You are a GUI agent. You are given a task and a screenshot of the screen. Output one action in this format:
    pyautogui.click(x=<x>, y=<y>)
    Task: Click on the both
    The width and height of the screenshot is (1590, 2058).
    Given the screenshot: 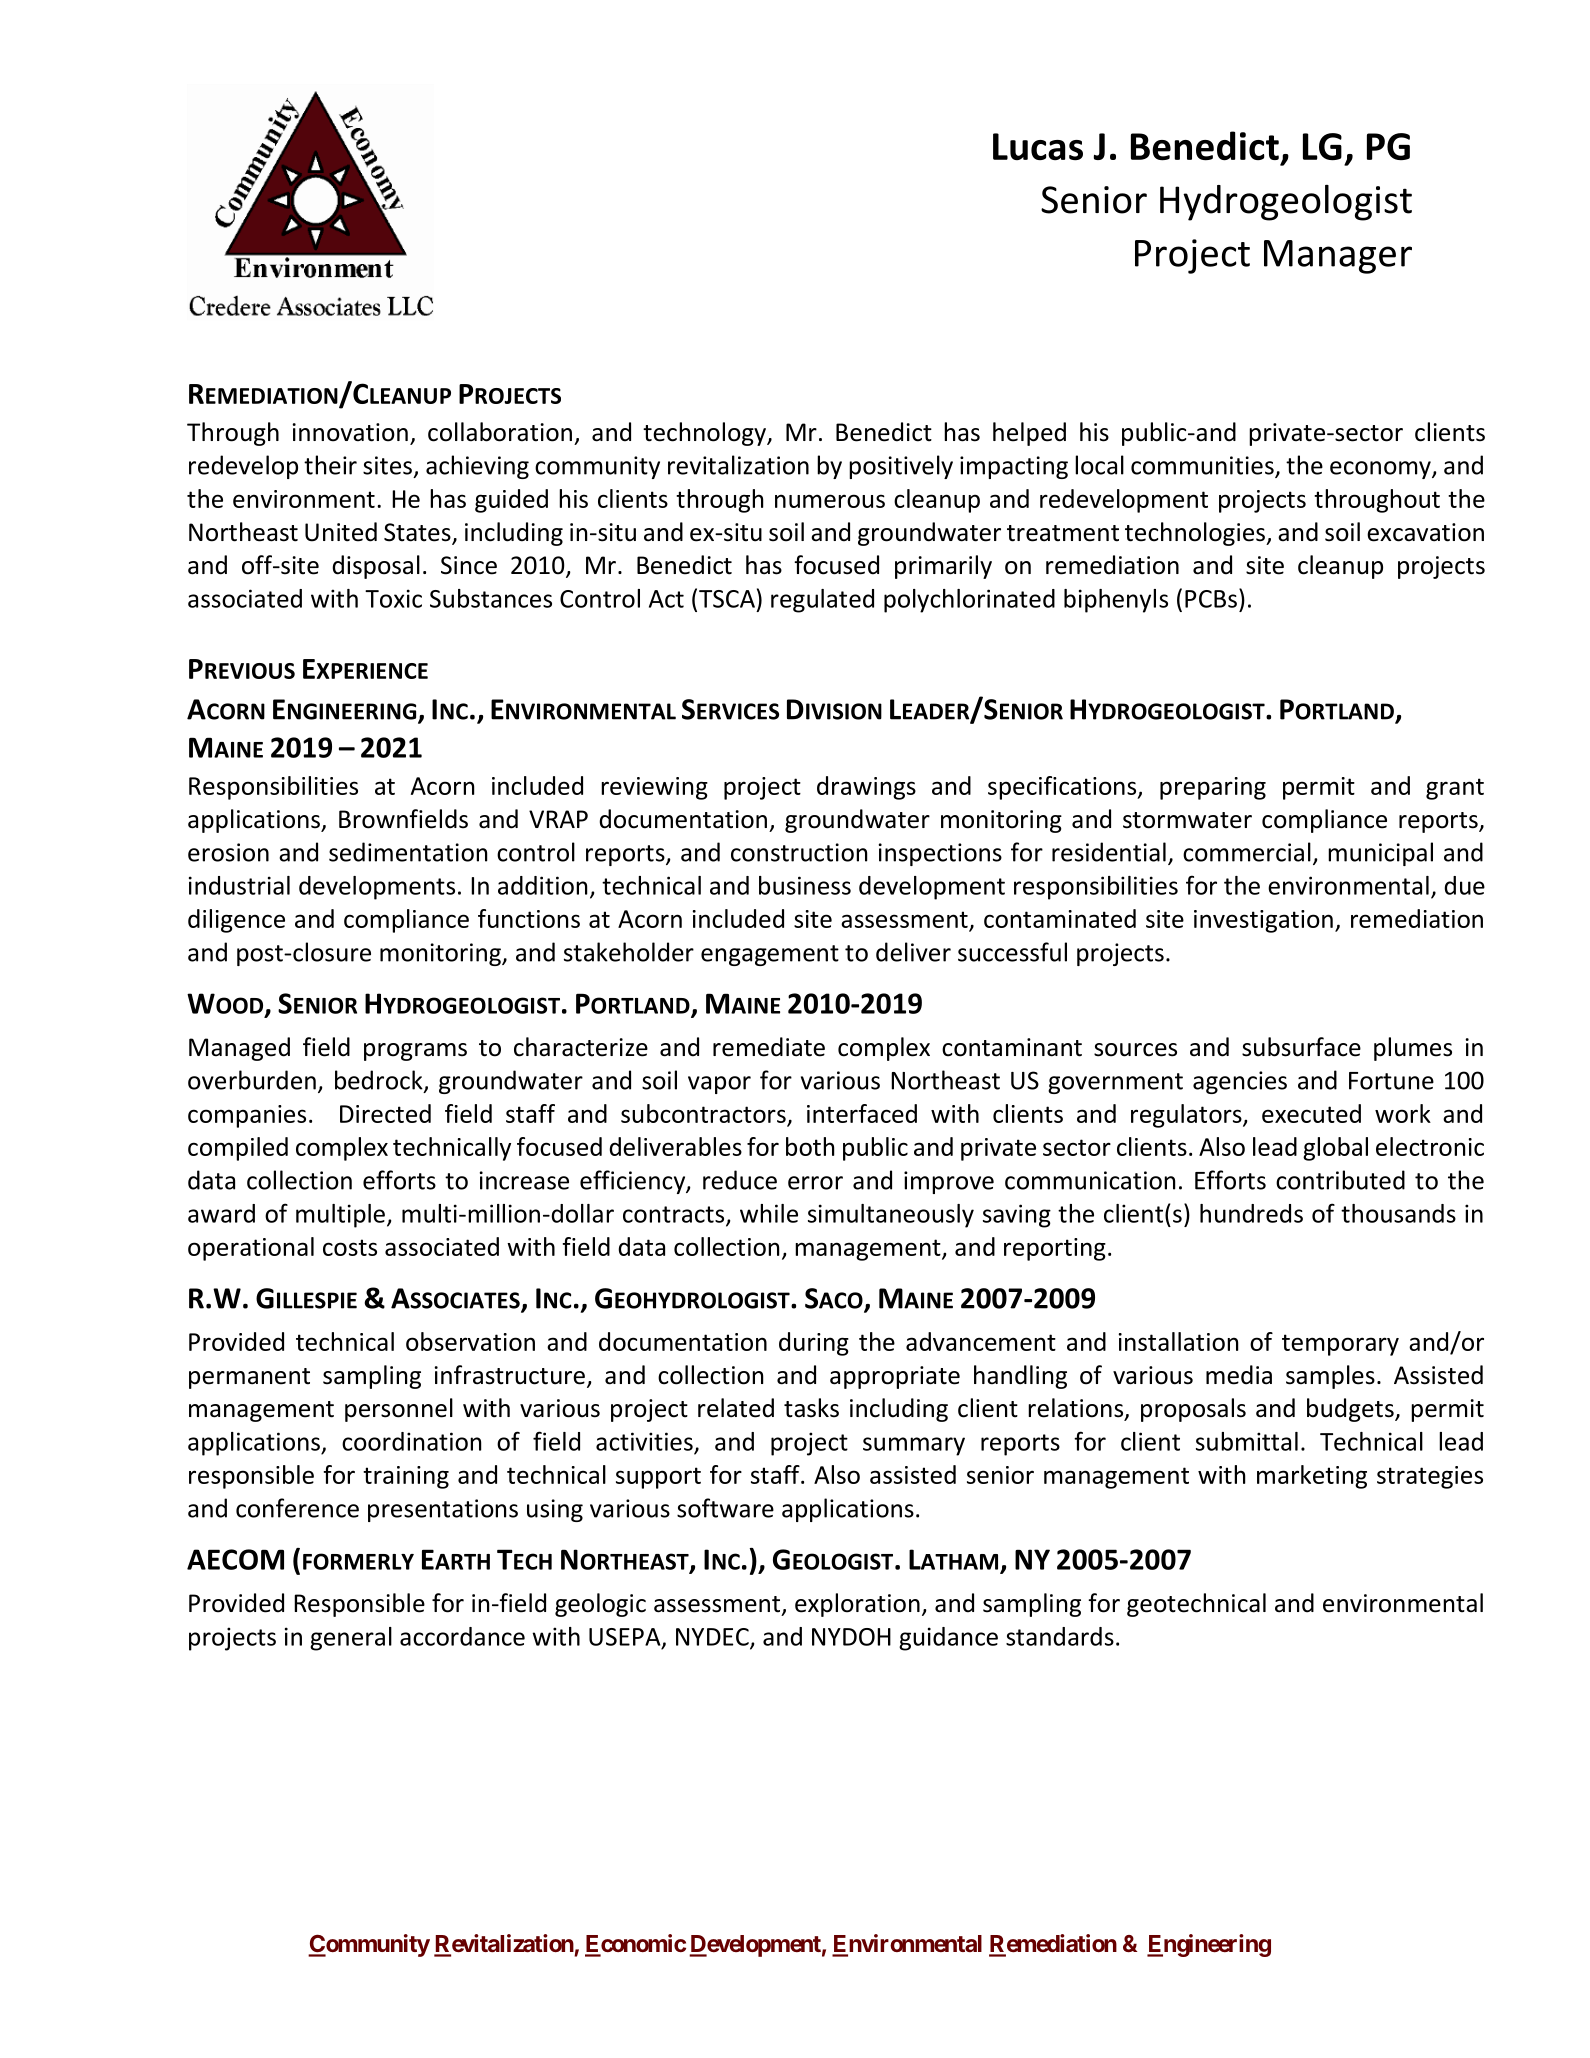 What is the action you would take?
    pyautogui.click(x=810, y=1146)
